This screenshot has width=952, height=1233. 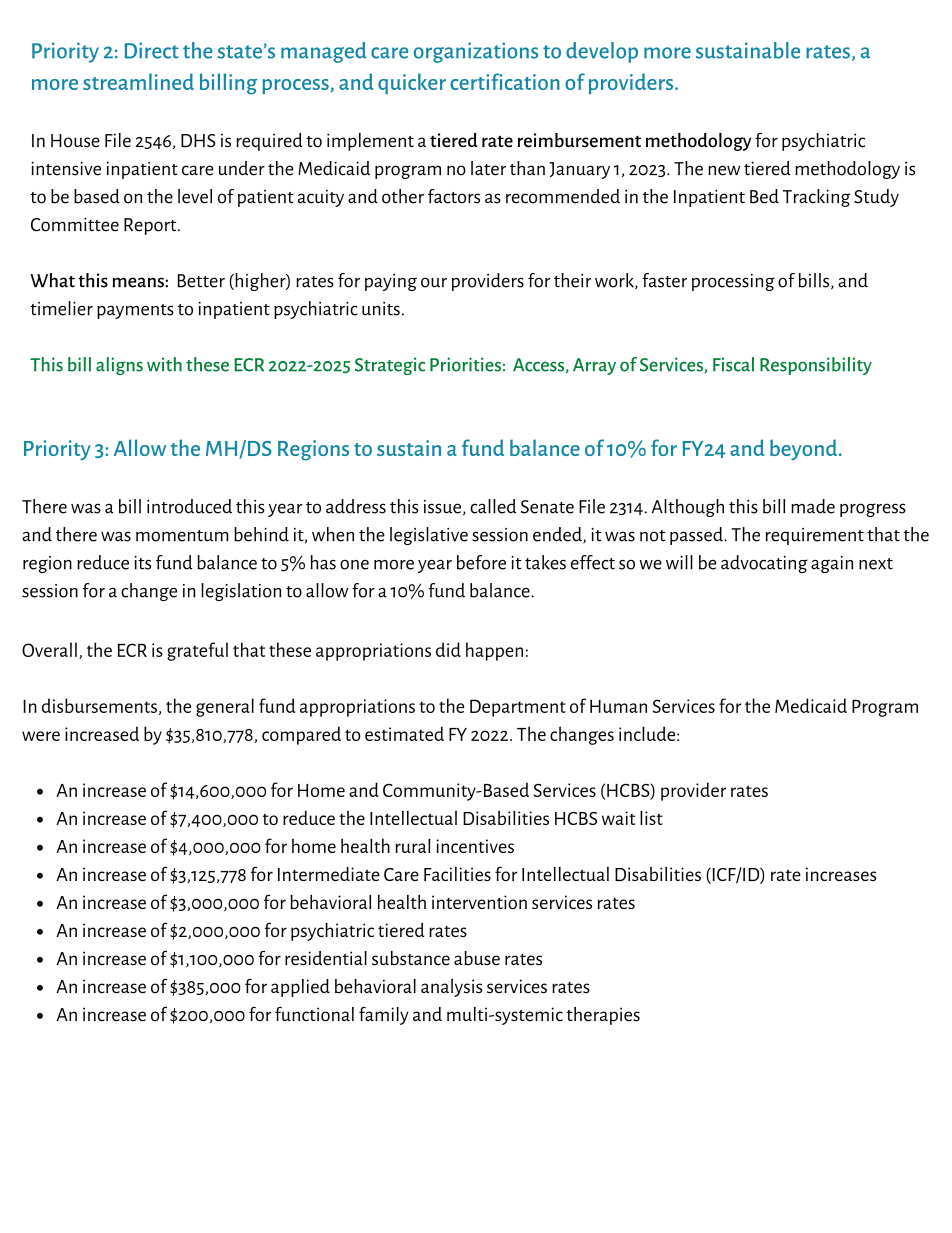 I want to click on Priorities, so click(x=465, y=364).
